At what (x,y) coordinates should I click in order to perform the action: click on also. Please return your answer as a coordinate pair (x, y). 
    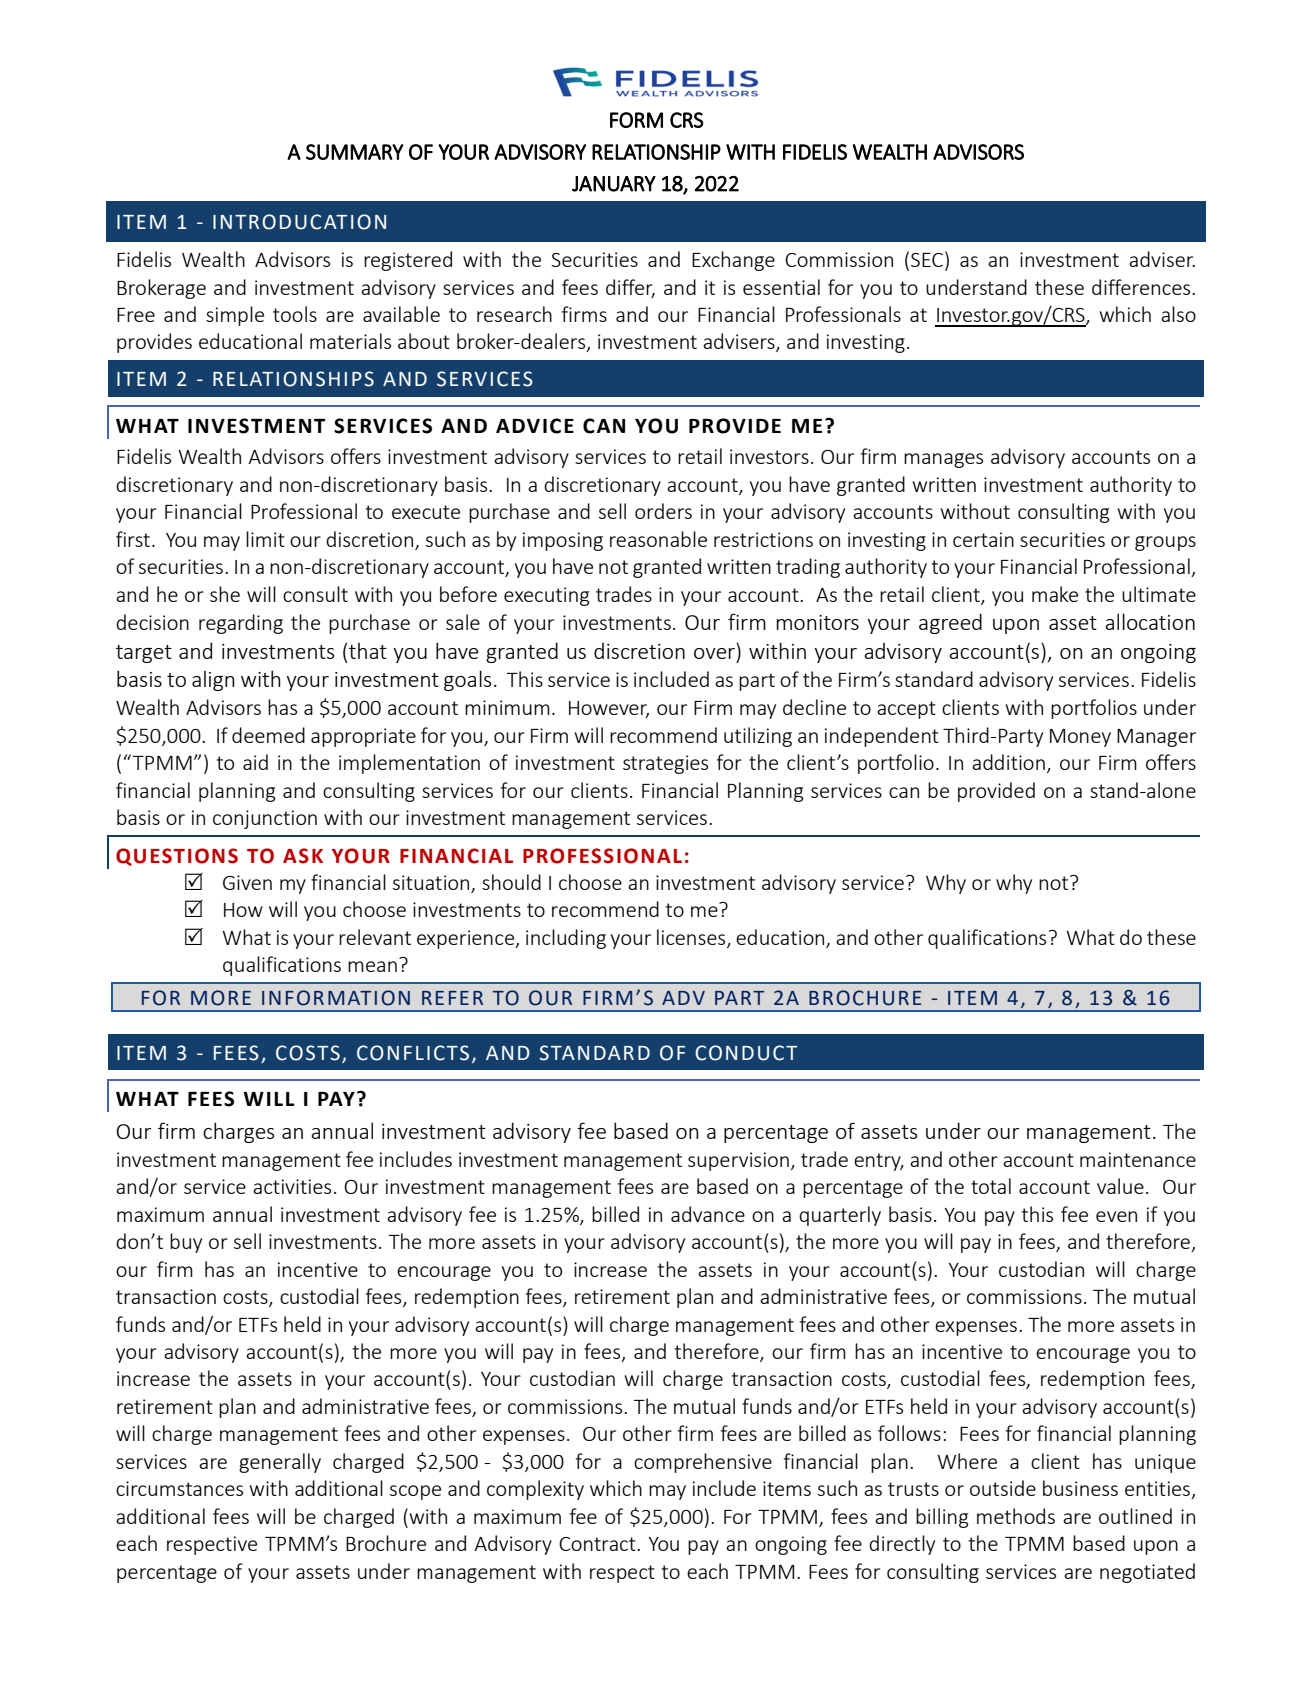
    Looking at the image, I should click on (1178, 314).
